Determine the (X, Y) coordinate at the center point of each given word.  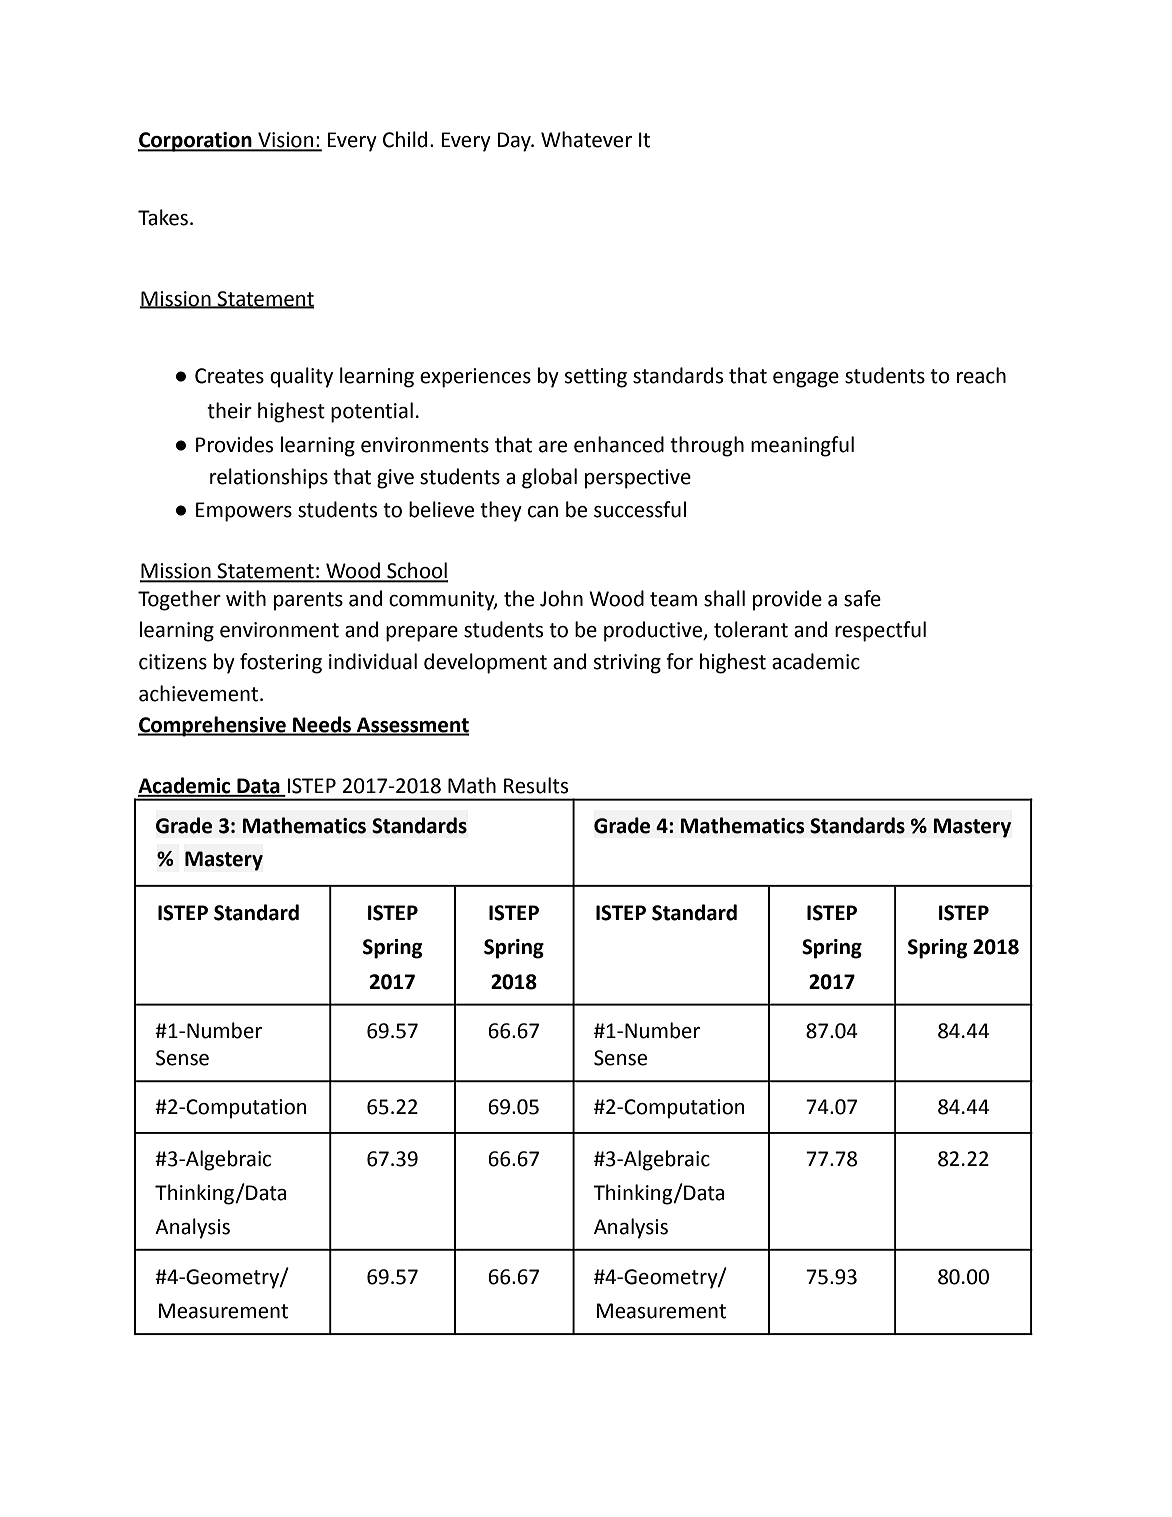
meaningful (802, 446)
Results (536, 785)
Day (515, 142)
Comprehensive (213, 726)
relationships (269, 478)
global (549, 478)
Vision (286, 141)
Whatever (586, 139)
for (679, 661)
